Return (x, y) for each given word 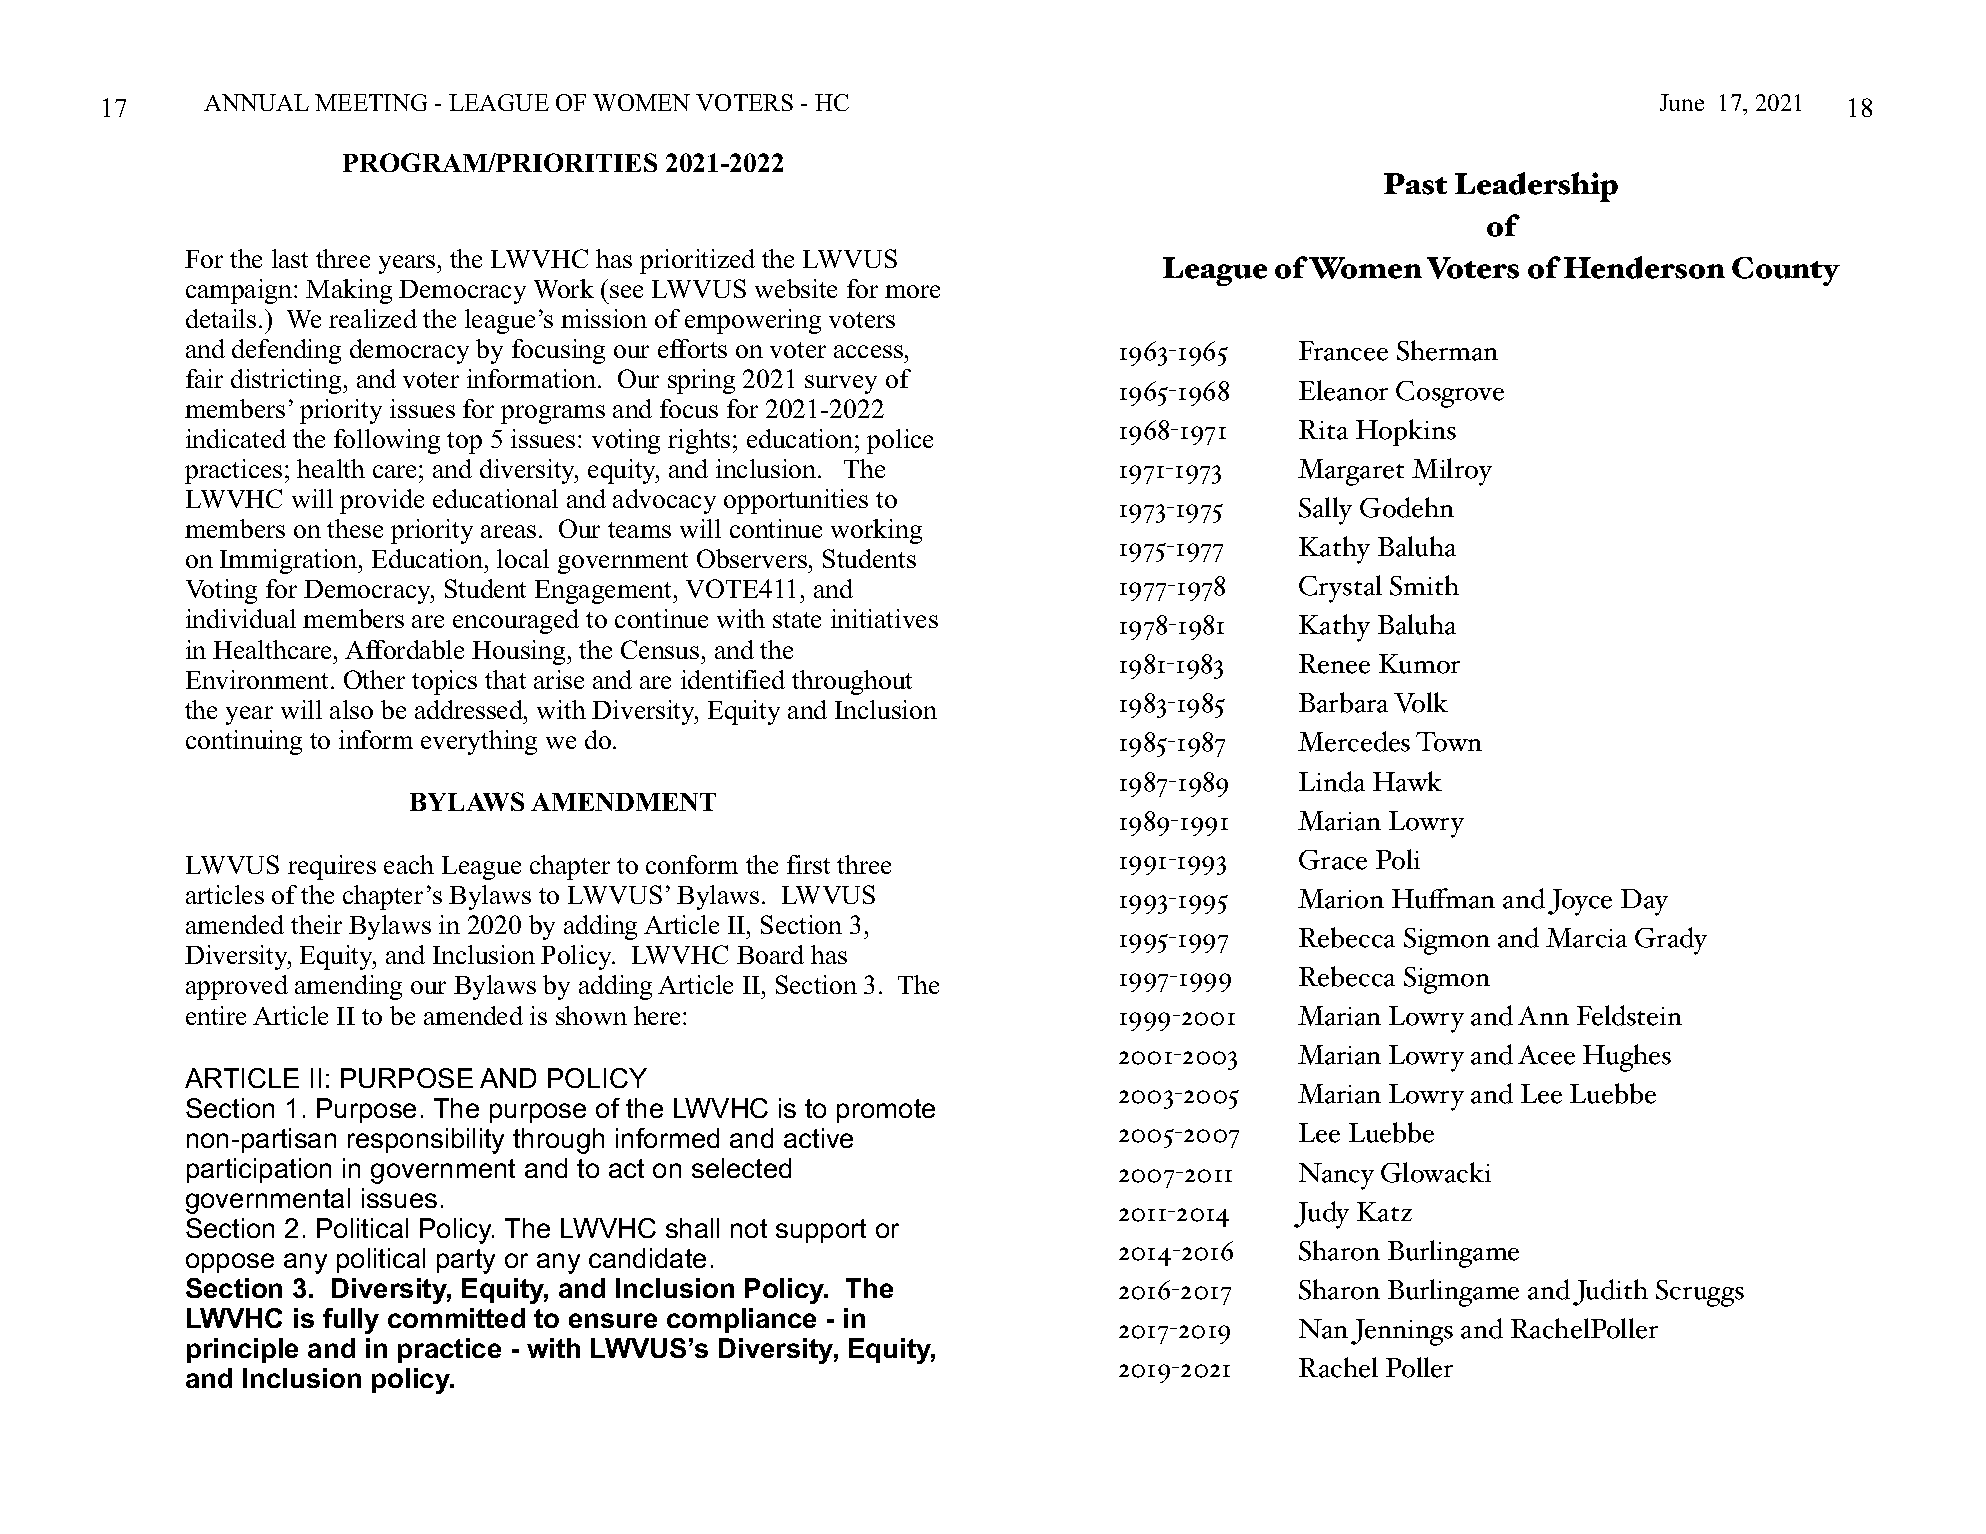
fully (351, 1321)
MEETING (371, 102)
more (912, 291)
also (351, 709)
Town (1449, 742)
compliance (741, 1320)
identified (733, 679)
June (1682, 102)
